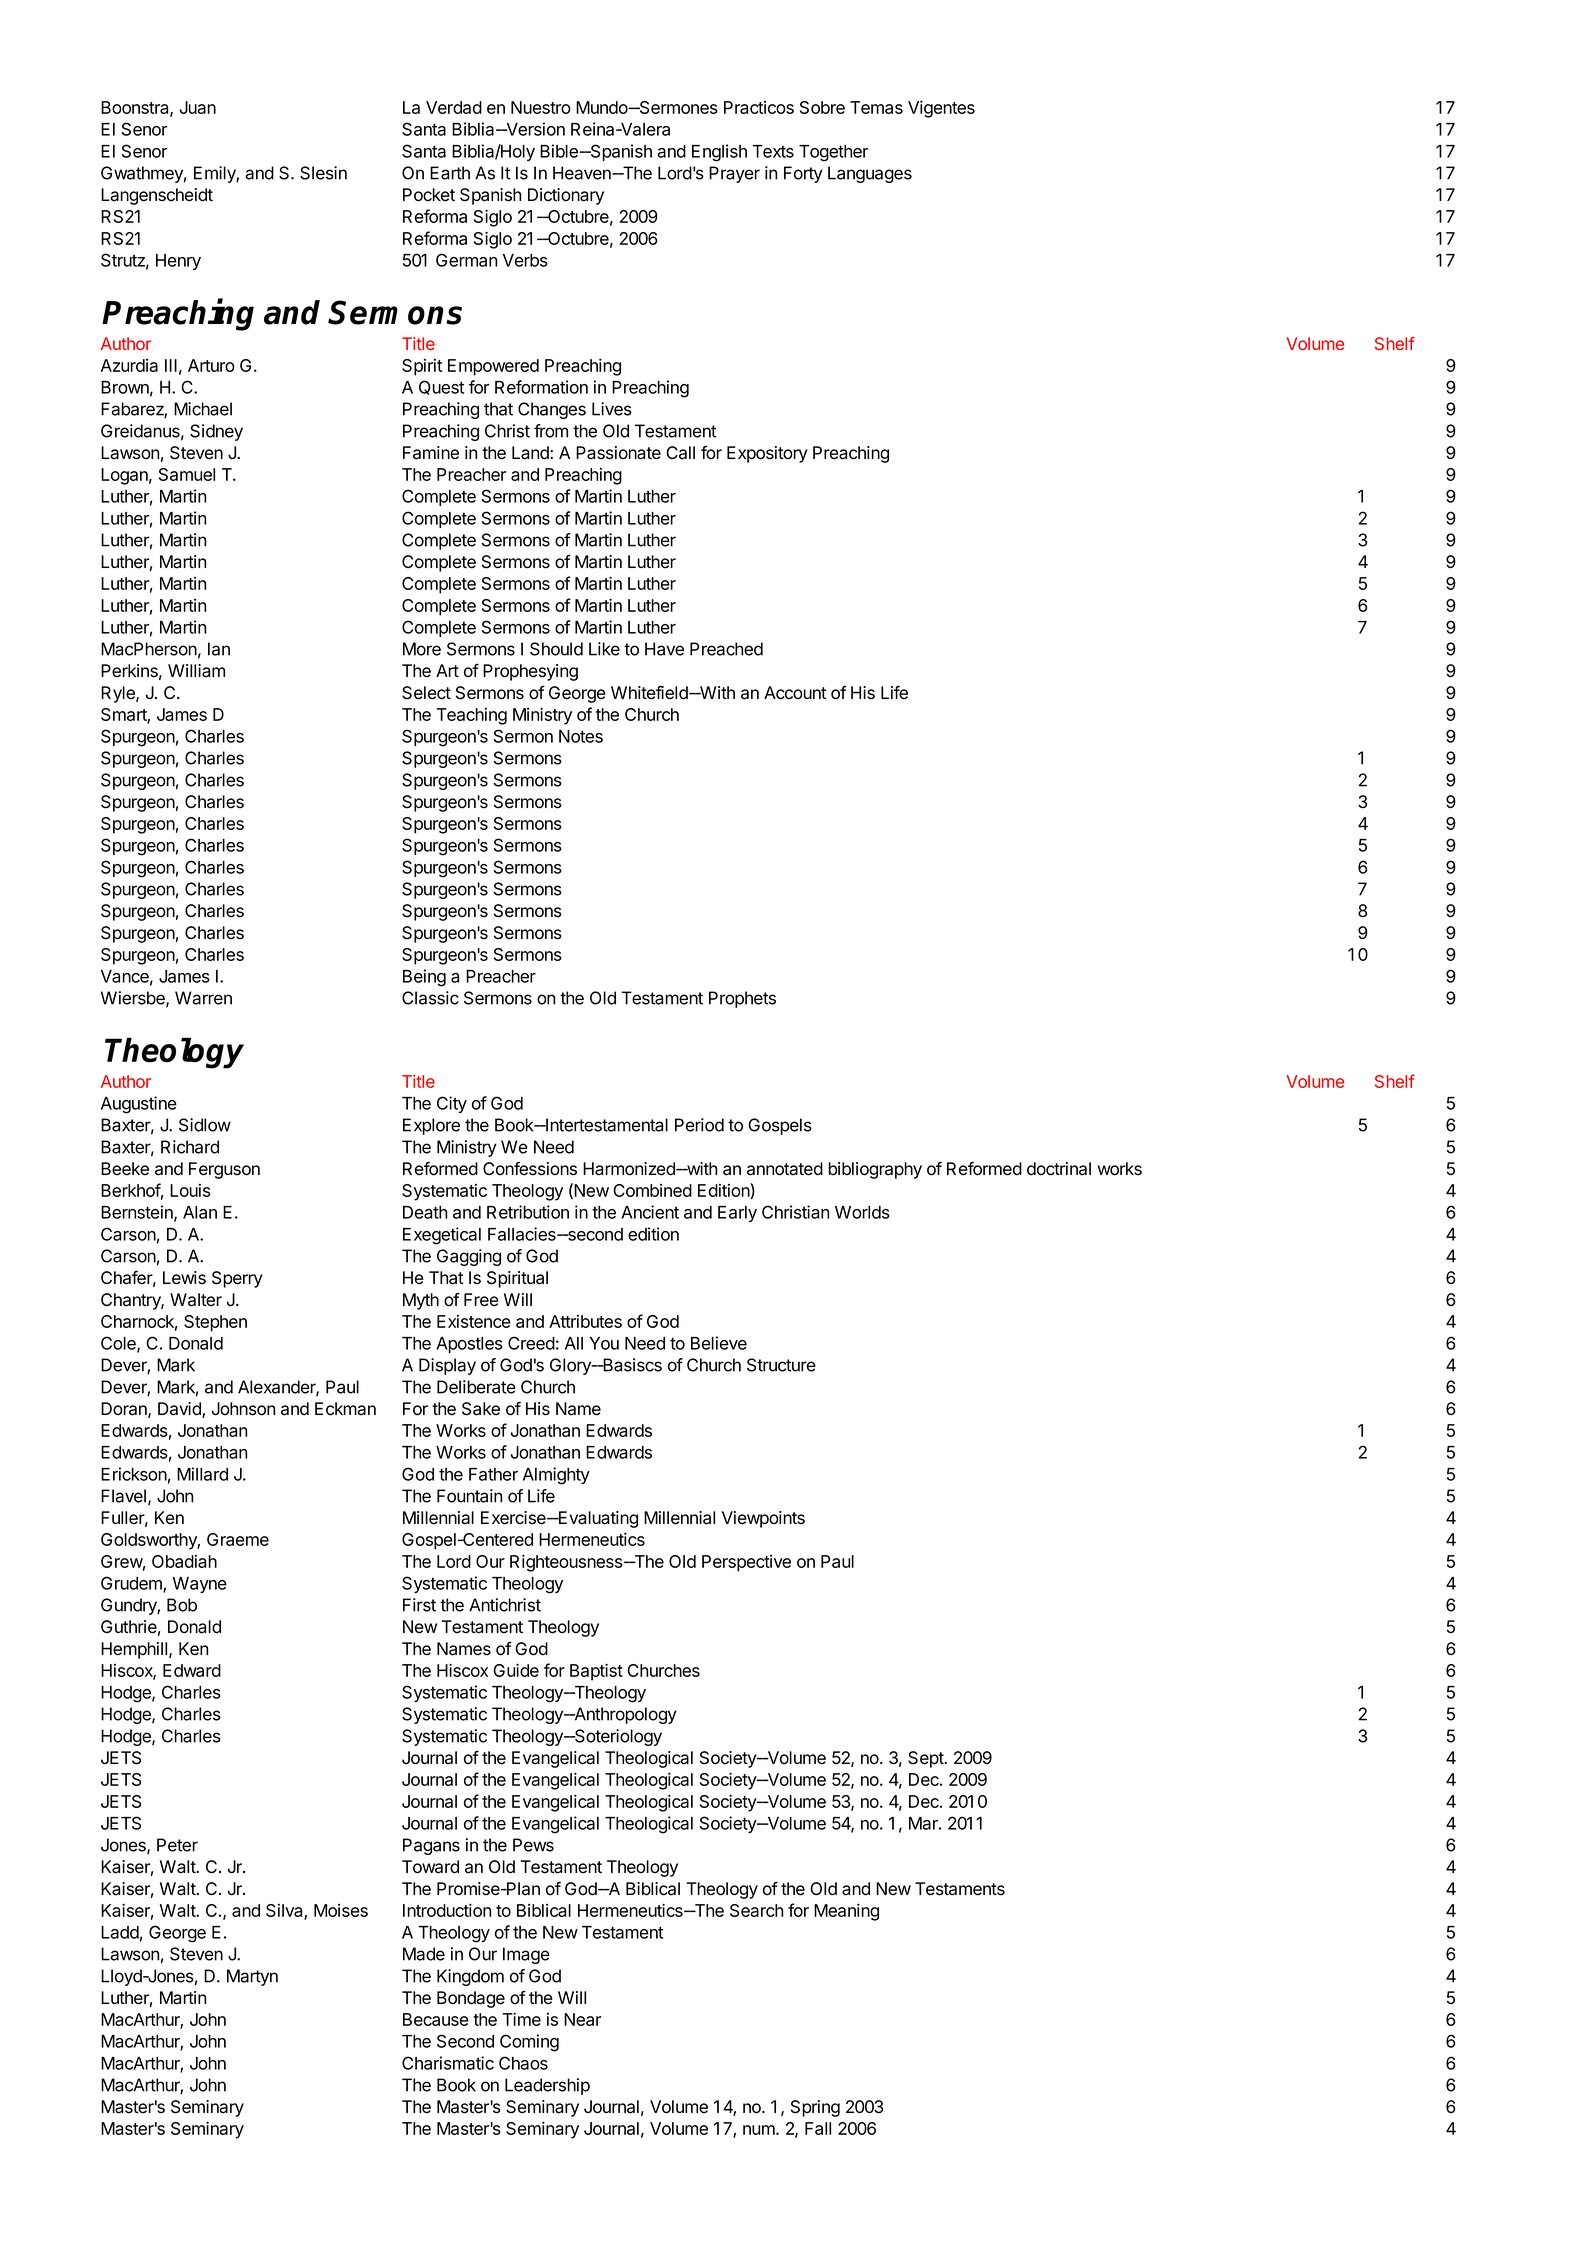 This screenshot has width=1591, height=2251. What do you see at coordinates (870, 174) in the screenshot?
I see `Languages` at bounding box center [870, 174].
